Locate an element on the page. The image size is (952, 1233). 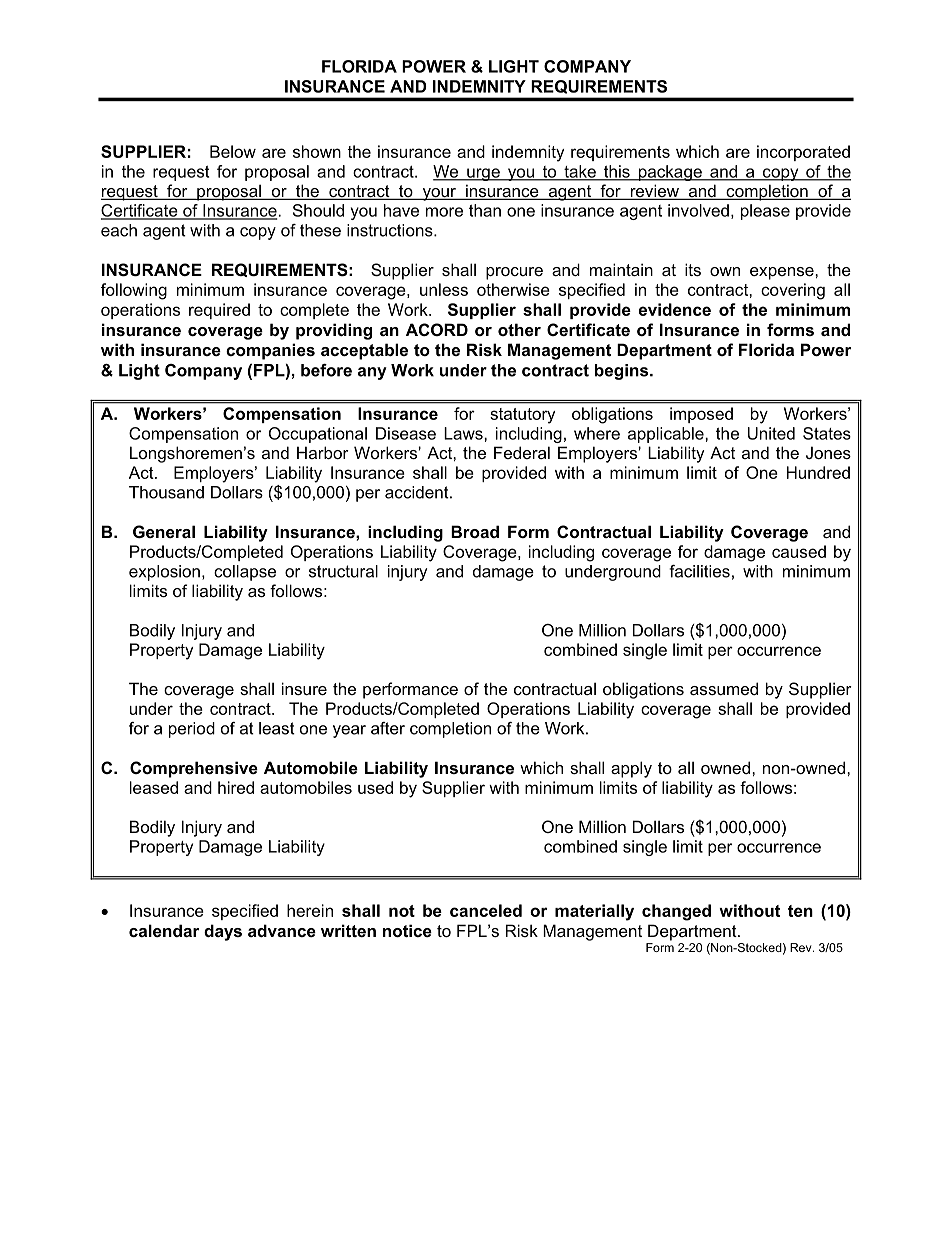
changed is located at coordinates (676, 912).
